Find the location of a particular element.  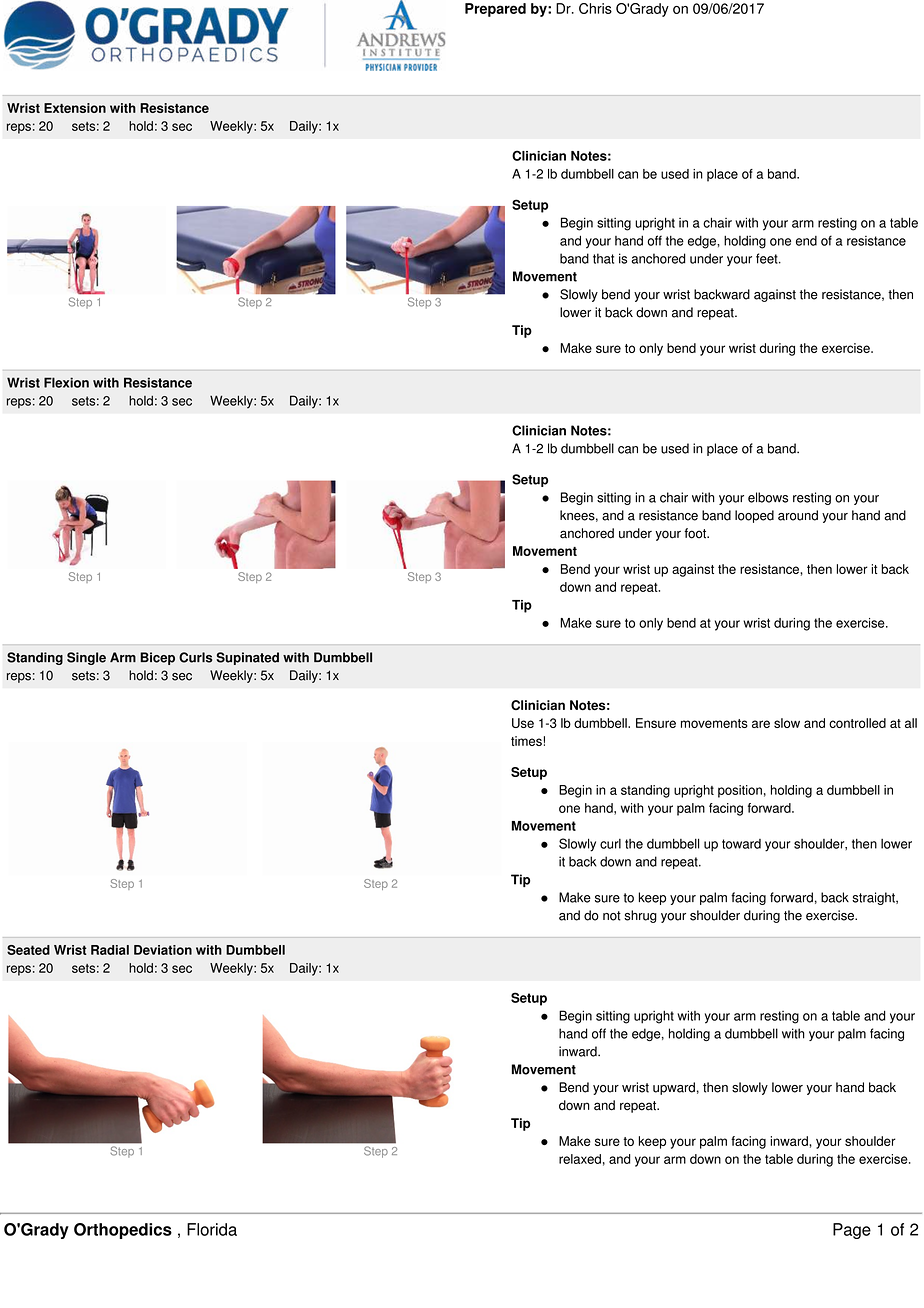

Chris is located at coordinates (595, 8).
